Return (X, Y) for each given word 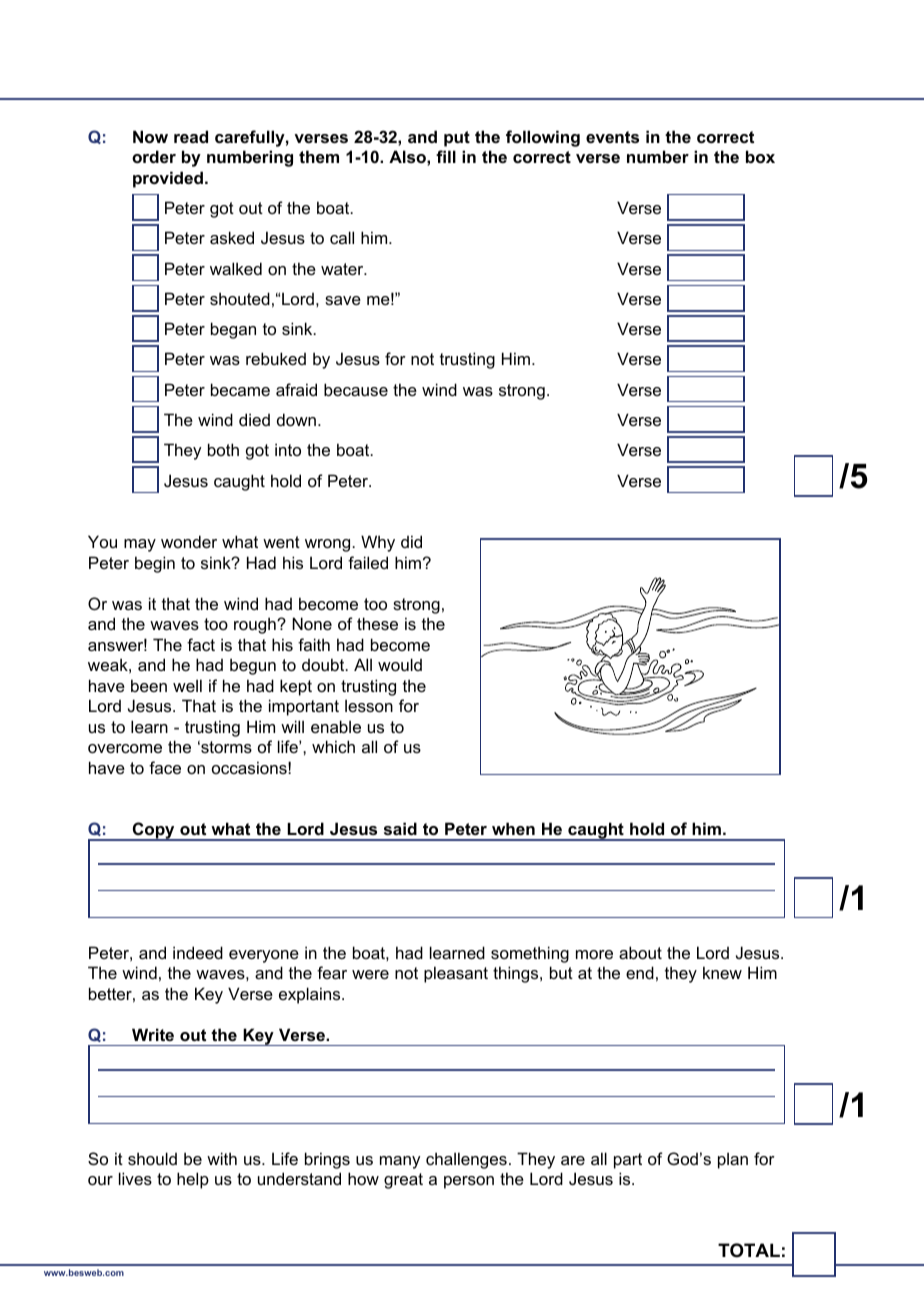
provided (168, 179)
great (403, 1181)
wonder (189, 541)
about (640, 952)
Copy (153, 831)
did (411, 541)
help (193, 1180)
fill (446, 156)
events (612, 137)
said (400, 828)
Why (378, 543)
